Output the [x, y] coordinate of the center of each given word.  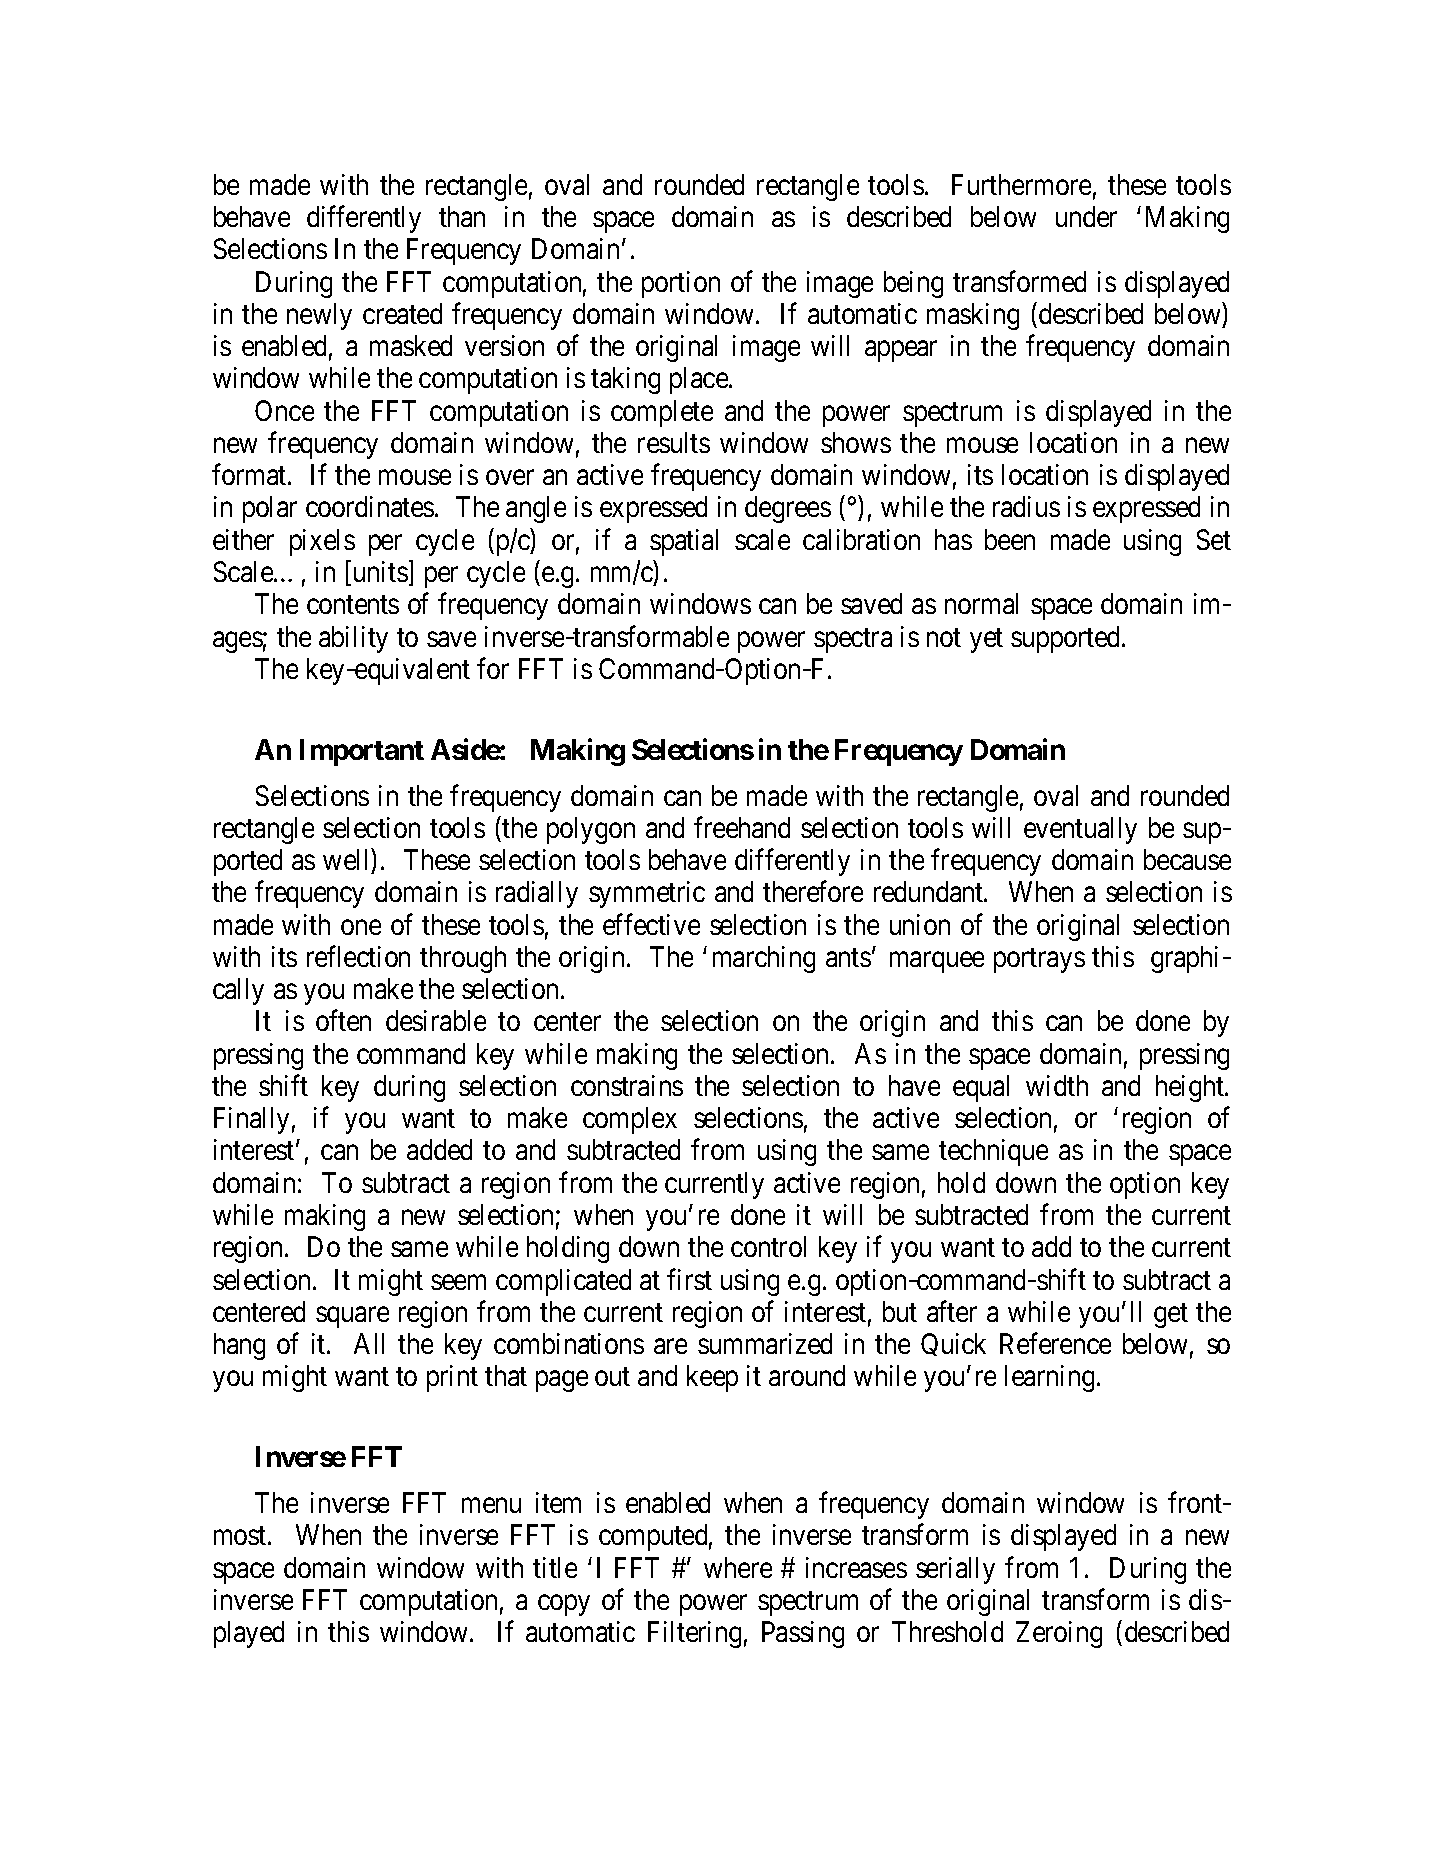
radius [1026, 506]
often [343, 1020]
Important [362, 752]
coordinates [370, 506]
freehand [742, 827]
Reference [1055, 1343]
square [352, 1317]
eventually [1080, 830]
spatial [684, 542]
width [1057, 1085]
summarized [765, 1343]
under [1086, 216]
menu [491, 1505]
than [462, 216]
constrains [627, 1085]
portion [681, 284]
